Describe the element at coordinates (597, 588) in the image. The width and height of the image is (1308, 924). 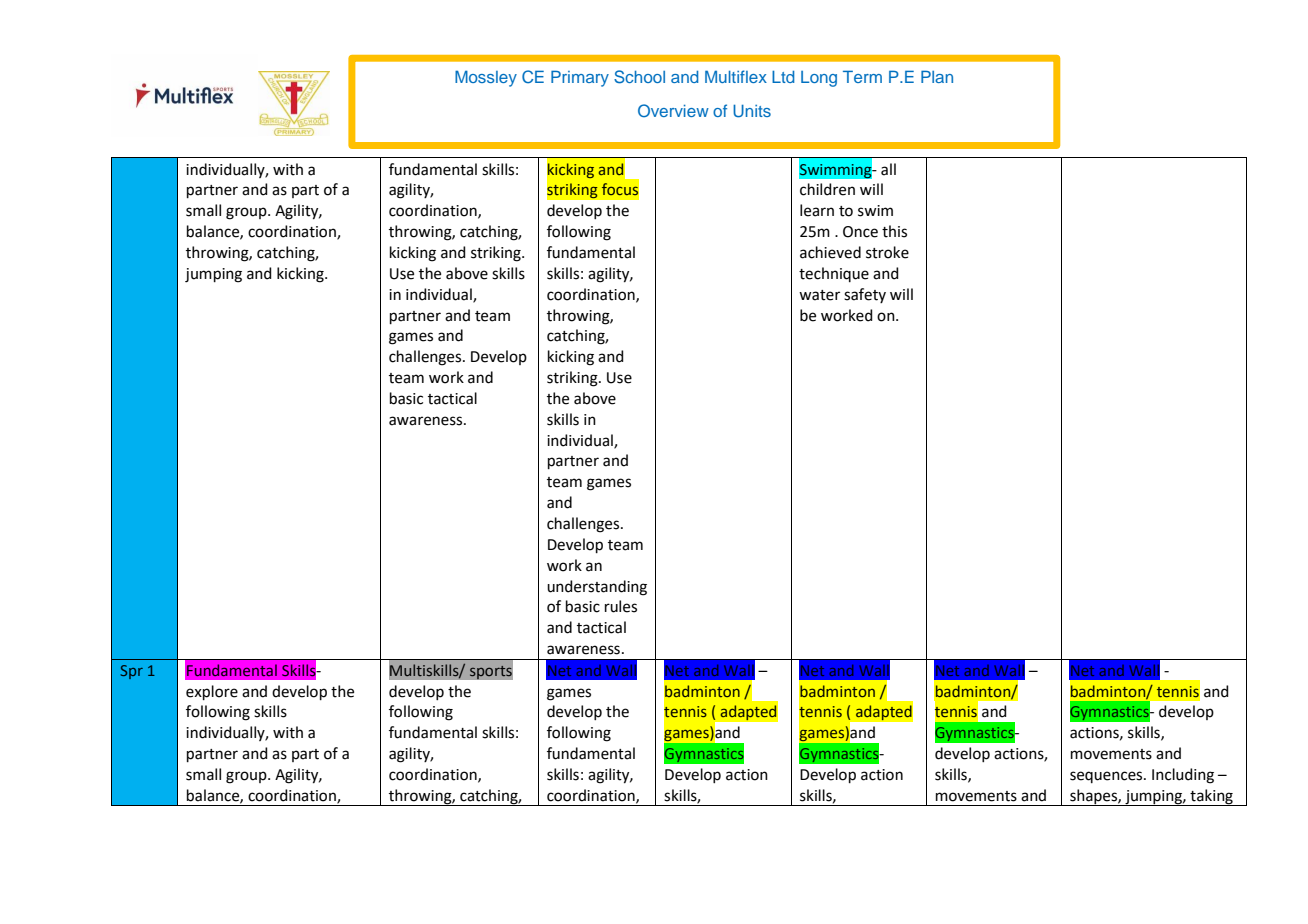
I see `understanding` at that location.
